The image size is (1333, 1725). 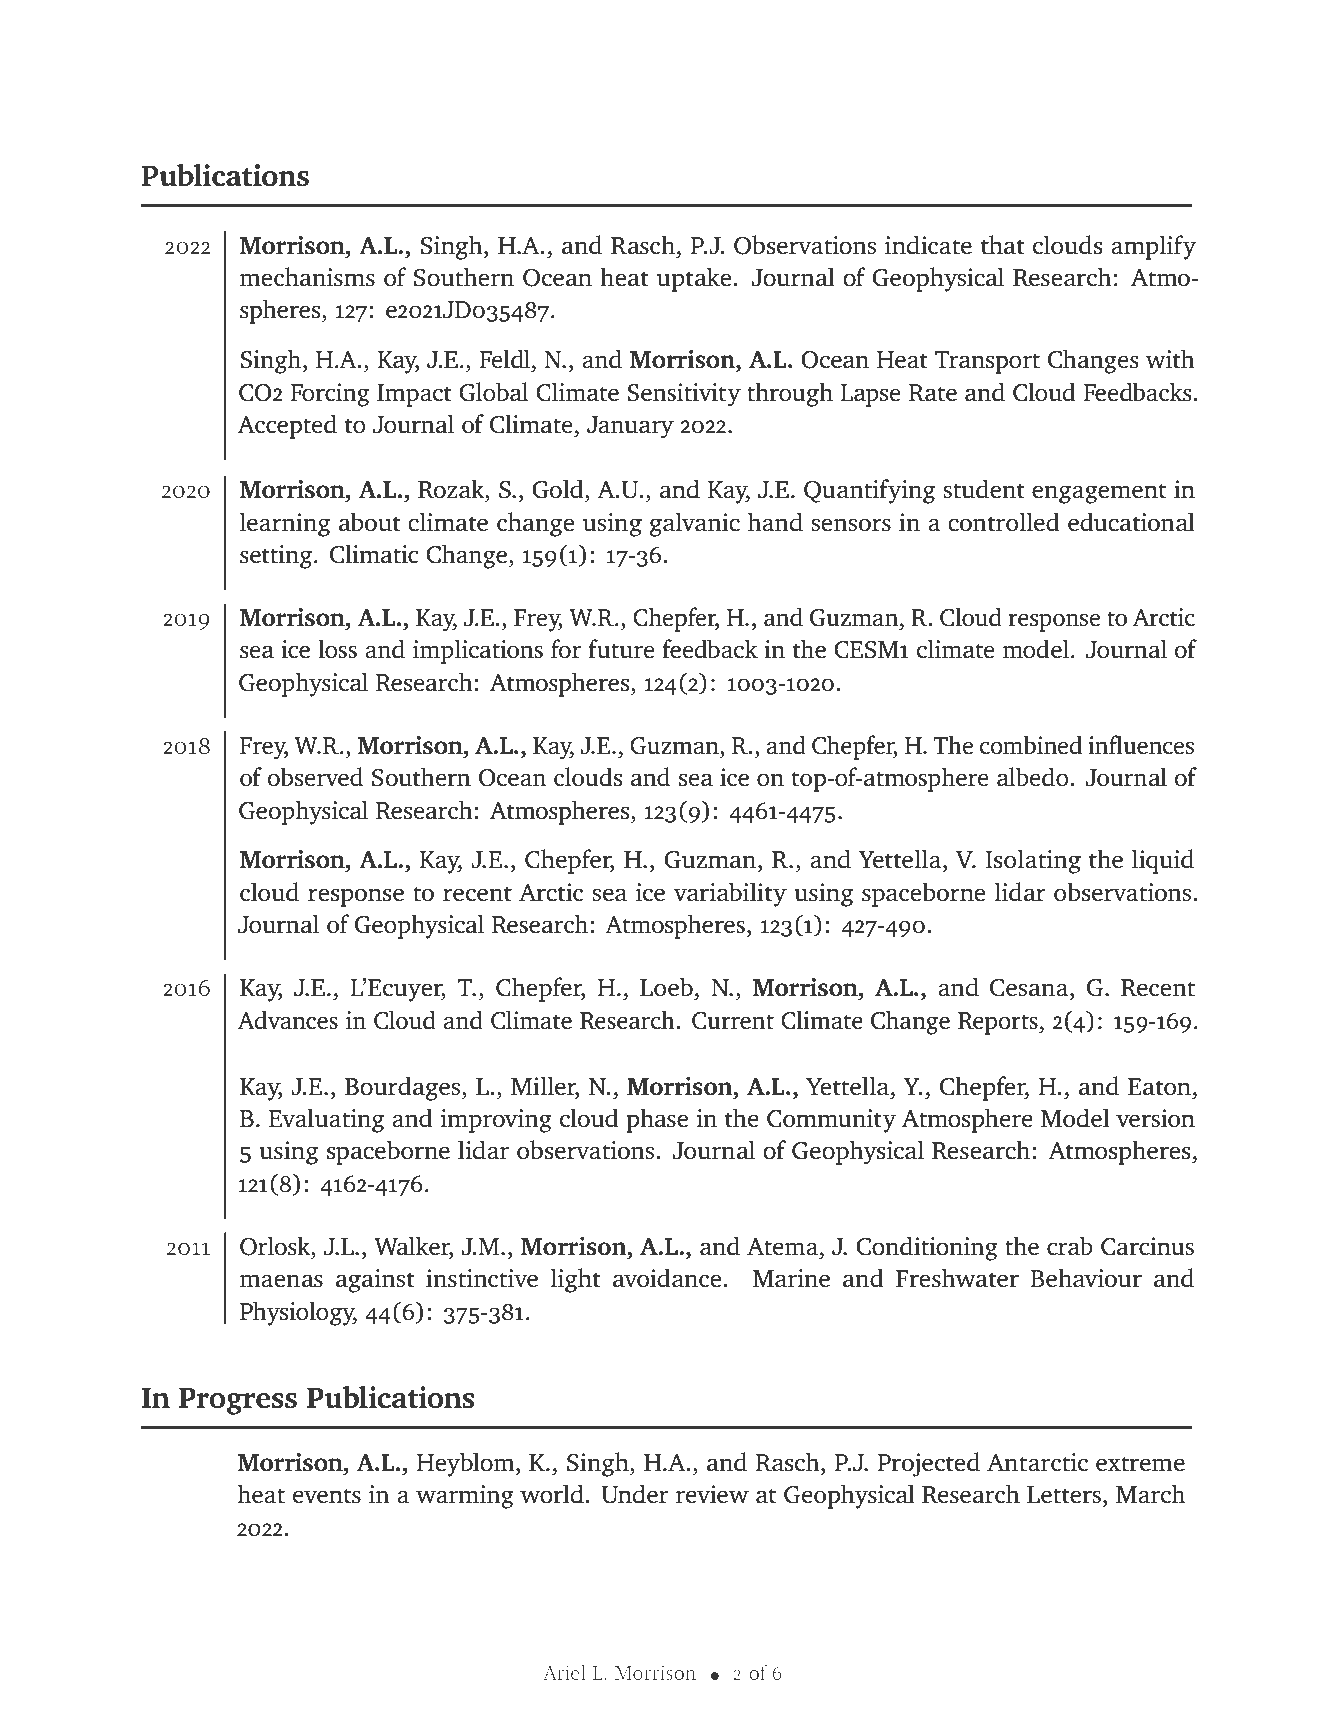 I want to click on phase, so click(x=657, y=1120).
